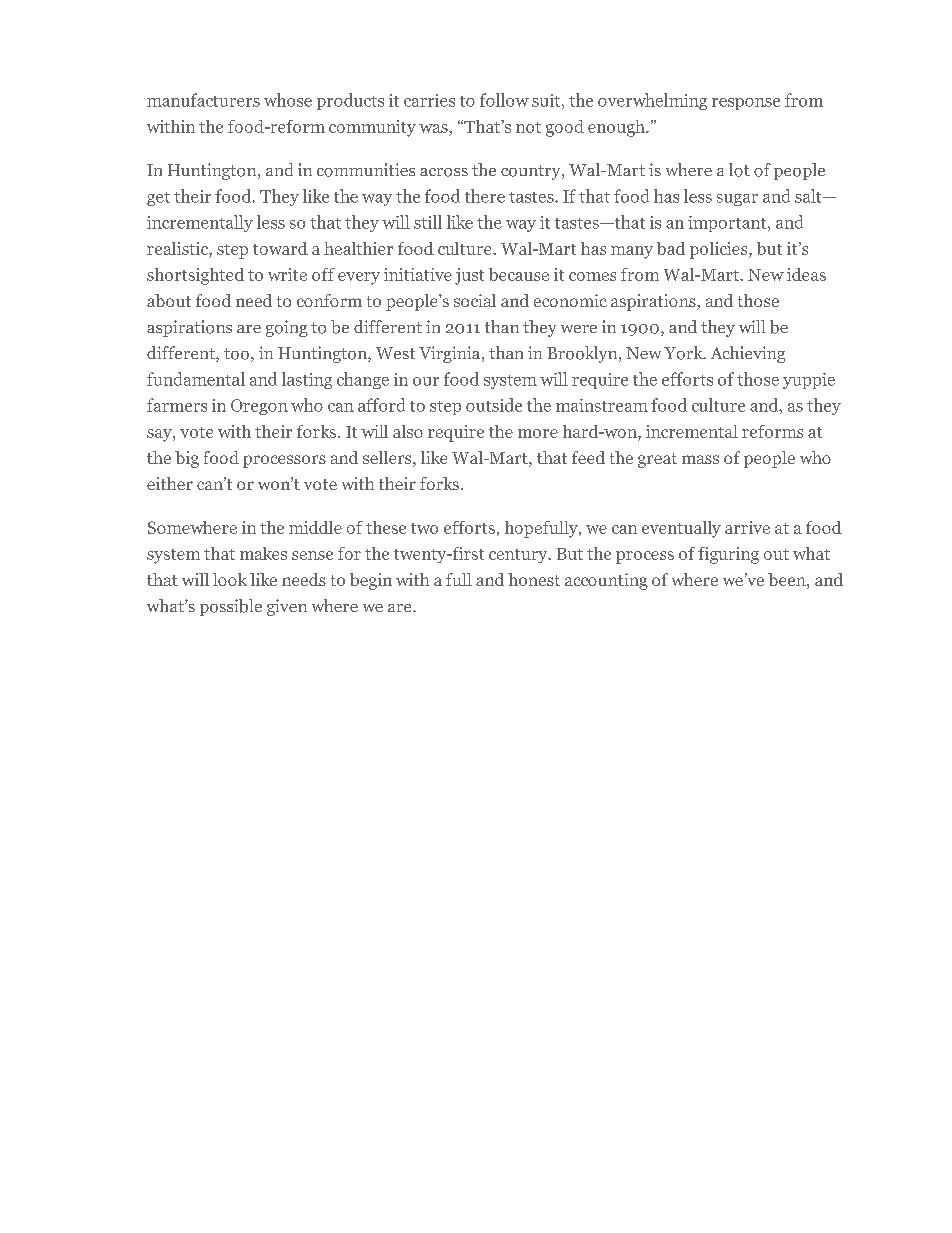  Describe the element at coordinates (728, 224) in the screenshot. I see `important` at that location.
